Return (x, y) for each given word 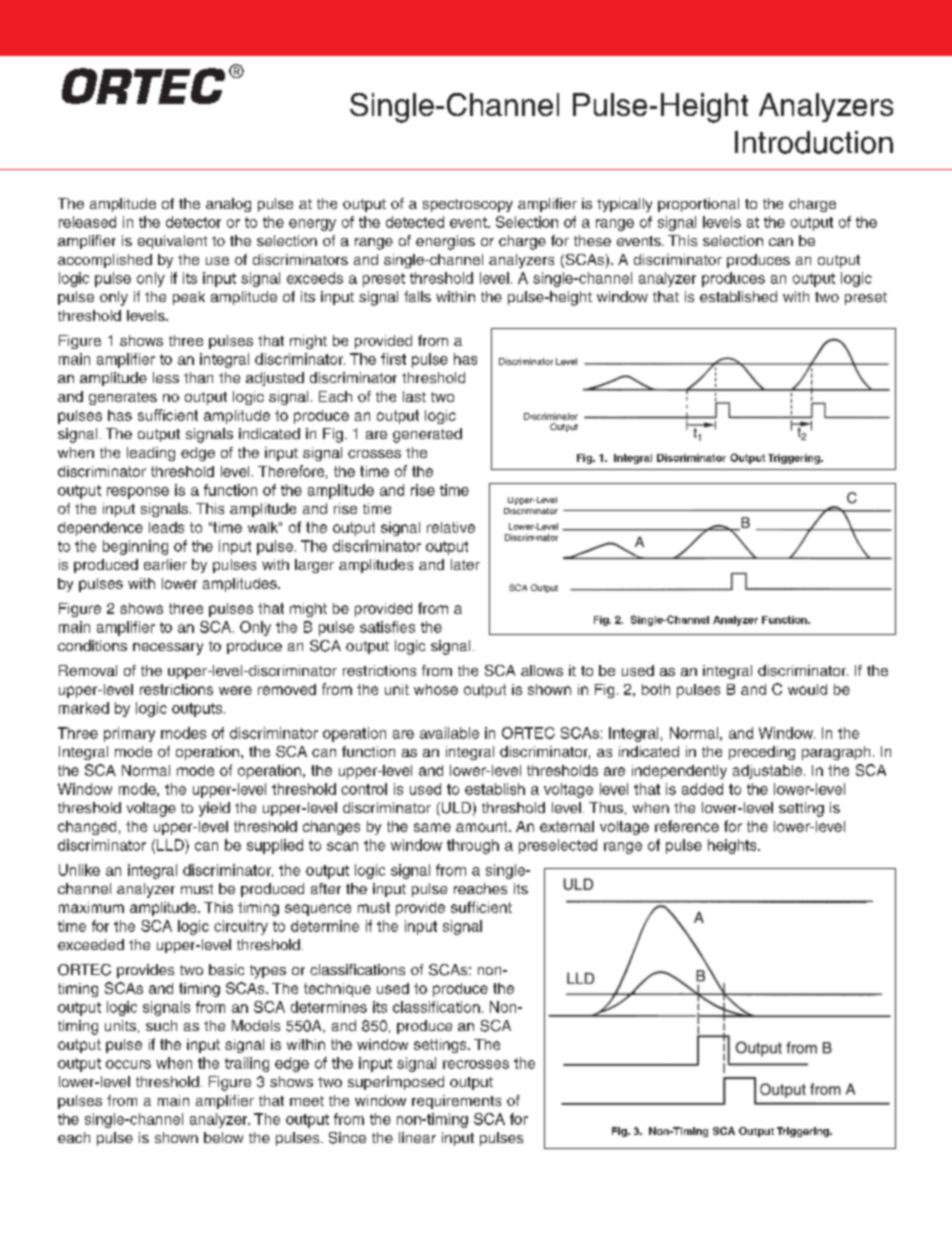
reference (687, 826)
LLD (171, 845)
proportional (698, 205)
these (592, 240)
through (473, 846)
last (414, 396)
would (807, 689)
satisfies (387, 627)
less (166, 377)
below (223, 1137)
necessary (168, 649)
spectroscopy (468, 205)
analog (228, 205)
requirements (456, 1102)
